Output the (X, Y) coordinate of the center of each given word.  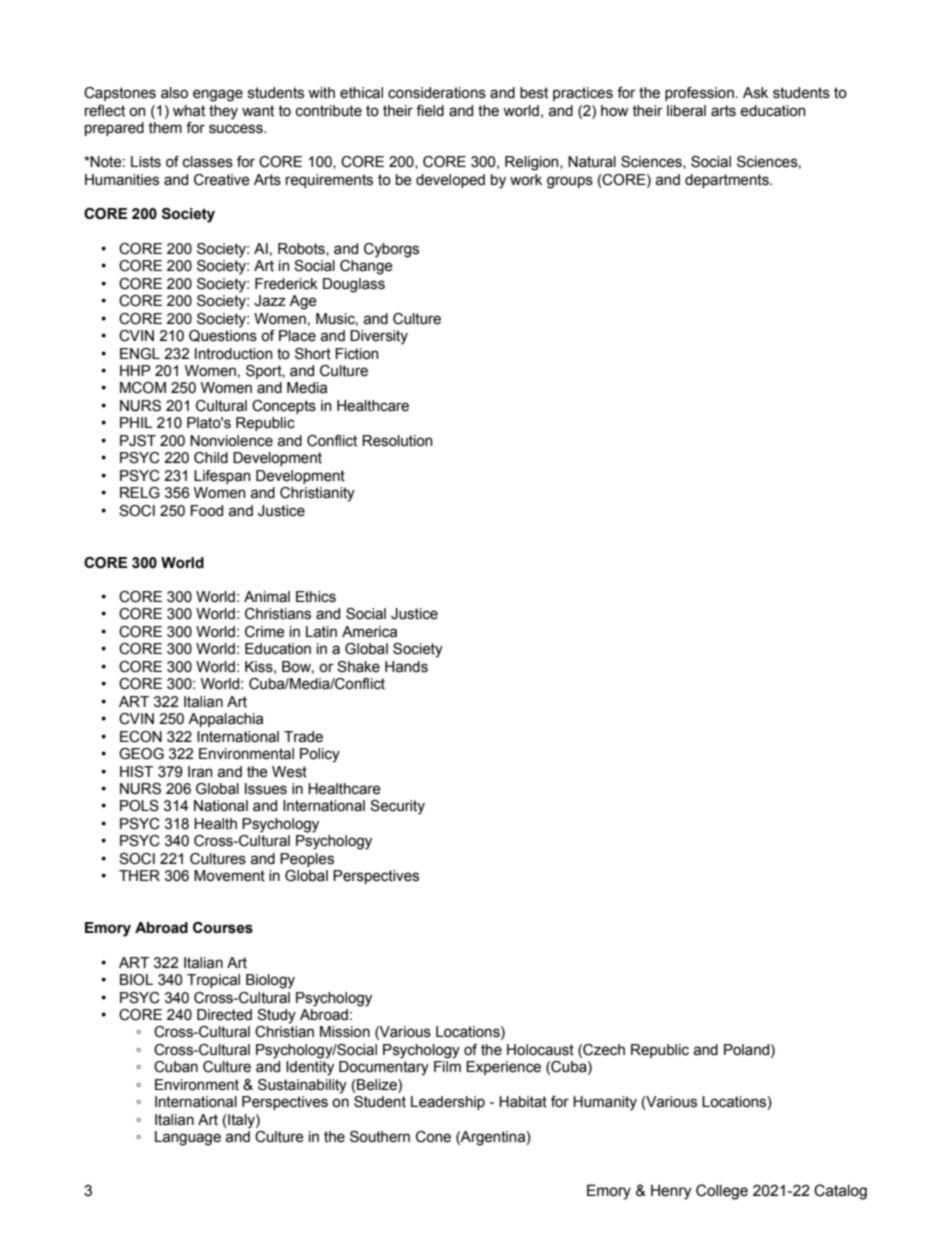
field (430, 111)
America (369, 632)
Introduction (233, 354)
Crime (265, 632)
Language (188, 1138)
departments (728, 181)
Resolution (397, 441)
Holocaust (540, 1050)
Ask (755, 93)
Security (397, 807)
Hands (406, 667)
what (189, 111)
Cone (433, 1137)
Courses (223, 928)
